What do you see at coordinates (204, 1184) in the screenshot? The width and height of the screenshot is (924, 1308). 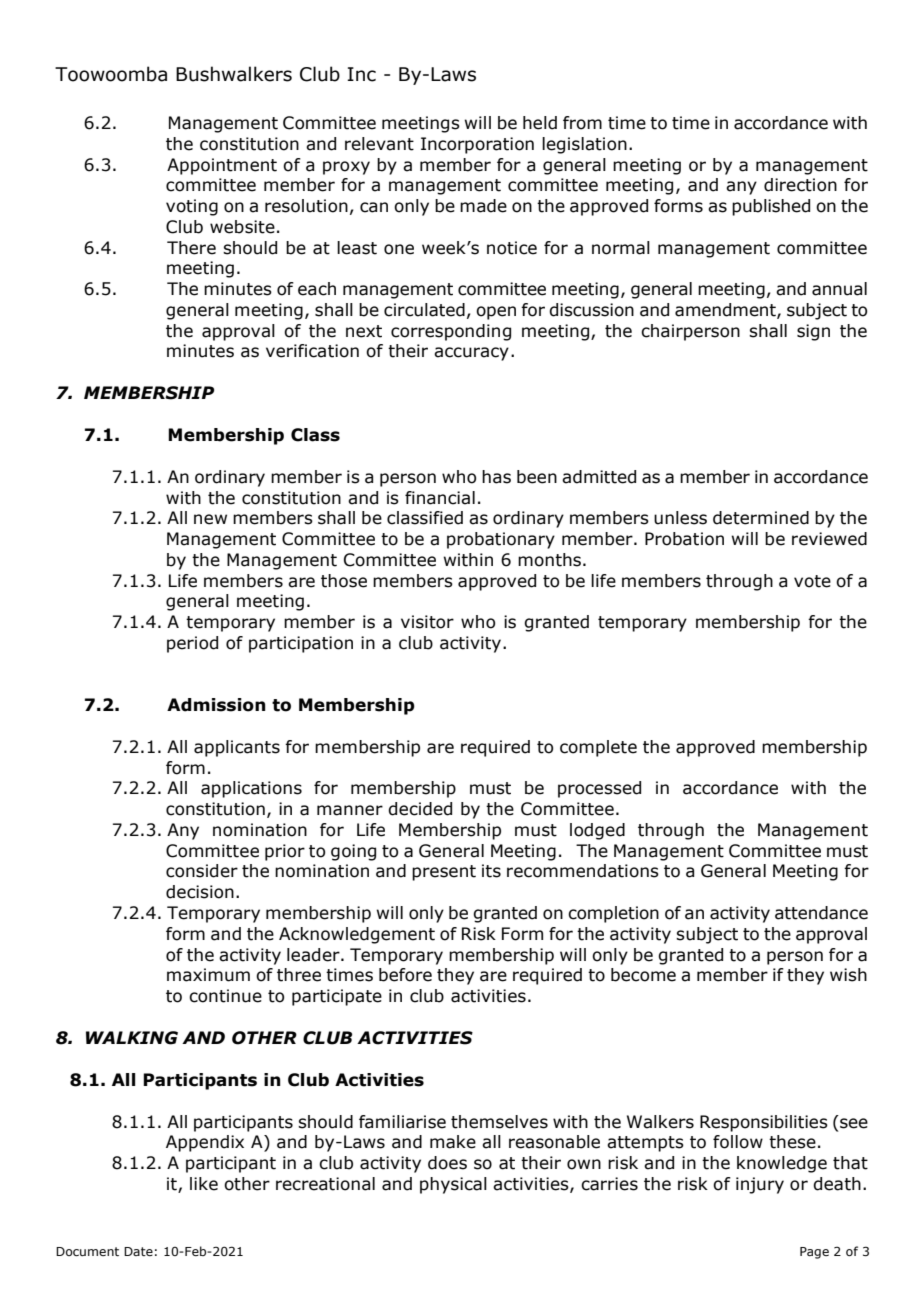 I see `like` at bounding box center [204, 1184].
